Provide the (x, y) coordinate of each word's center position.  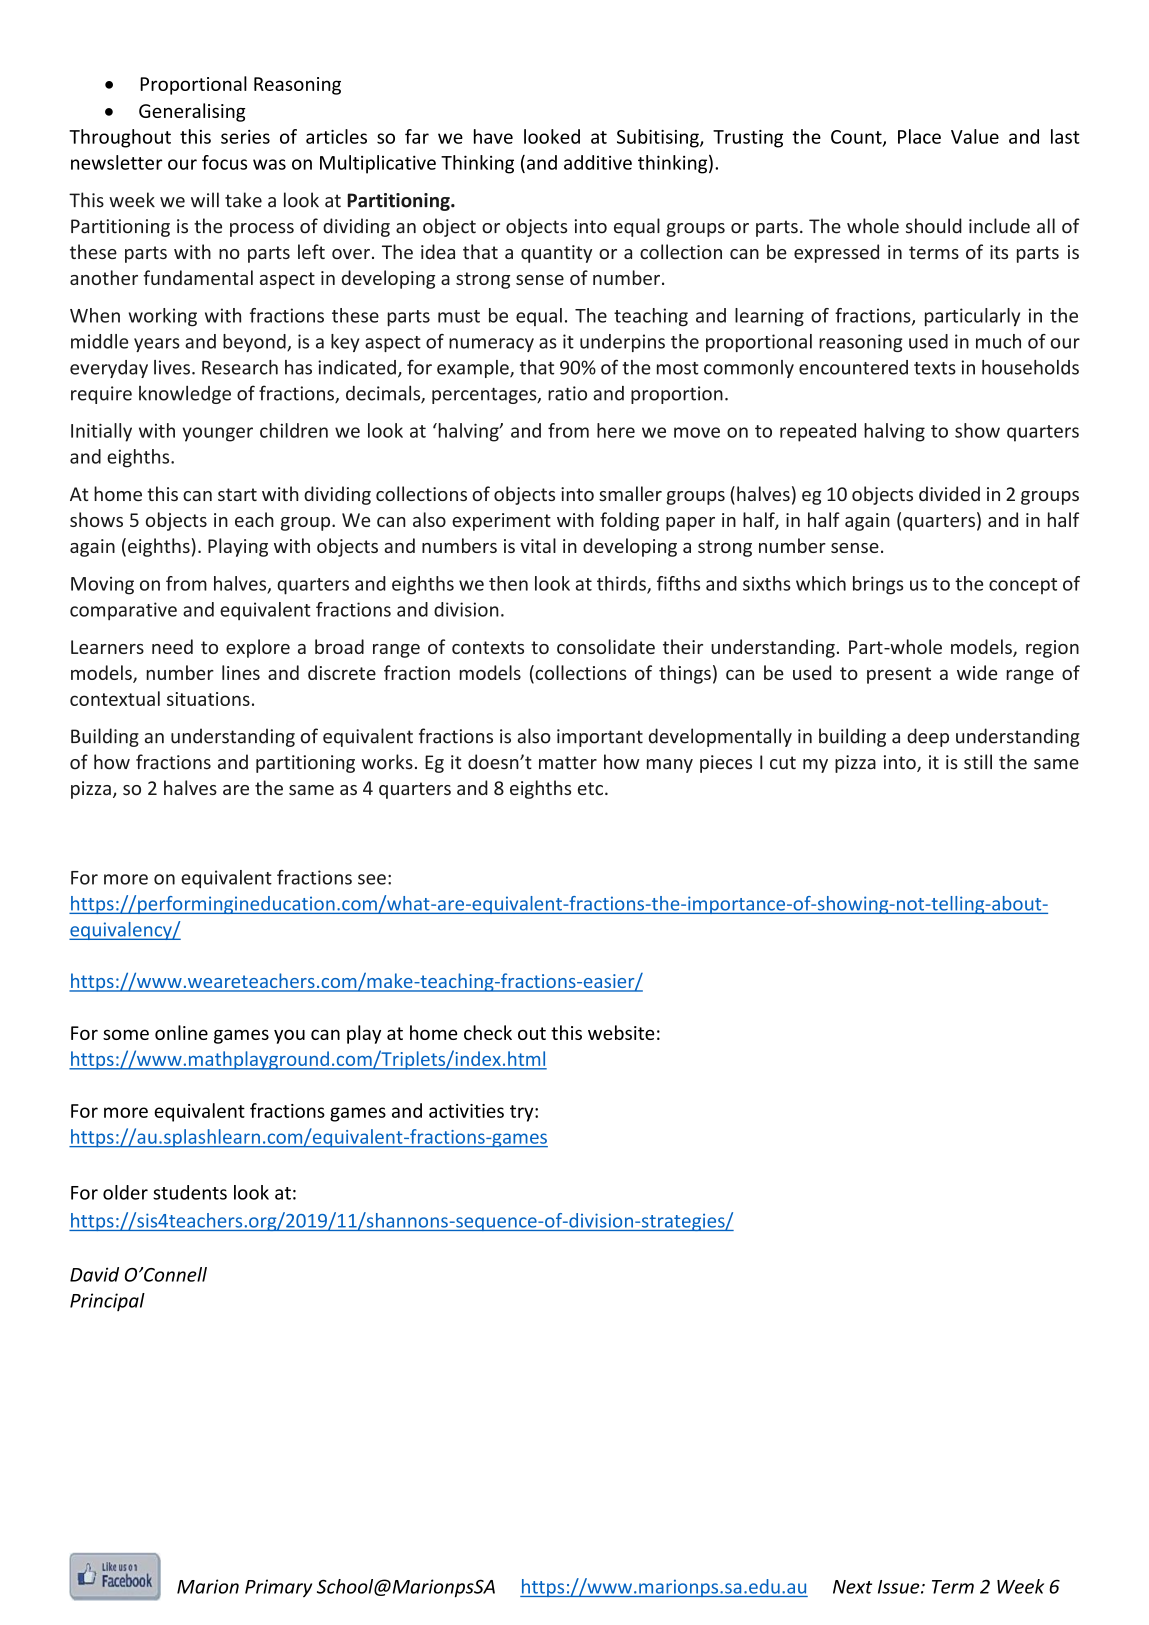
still (978, 762)
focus (224, 162)
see (372, 879)
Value (975, 136)
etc (590, 788)
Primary (278, 1588)
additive (598, 162)
